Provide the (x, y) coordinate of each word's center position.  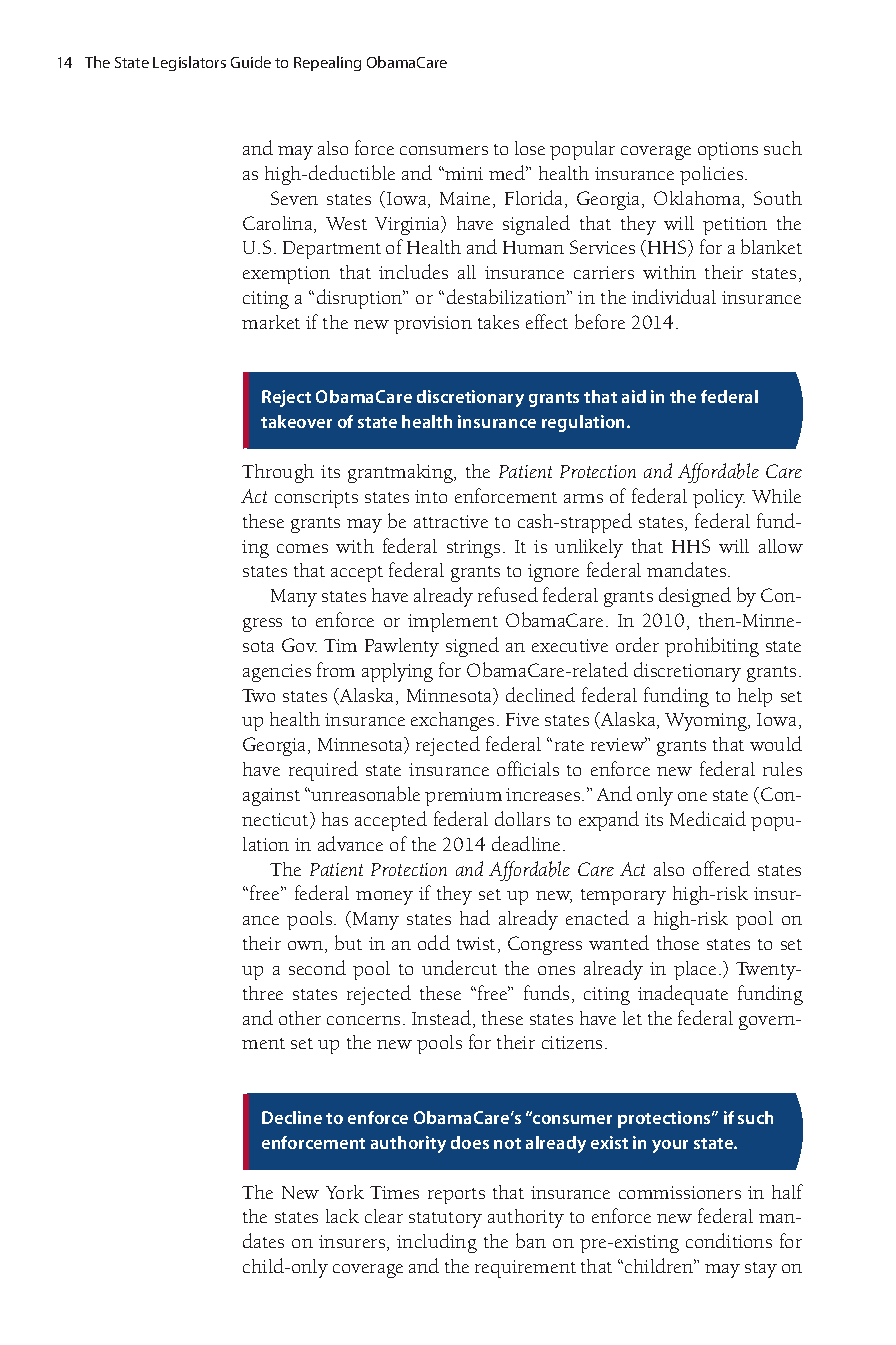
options (728, 151)
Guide (251, 62)
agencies (277, 673)
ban (531, 1240)
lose (530, 148)
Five (522, 719)
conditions (729, 1240)
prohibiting (712, 647)
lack (342, 1216)
